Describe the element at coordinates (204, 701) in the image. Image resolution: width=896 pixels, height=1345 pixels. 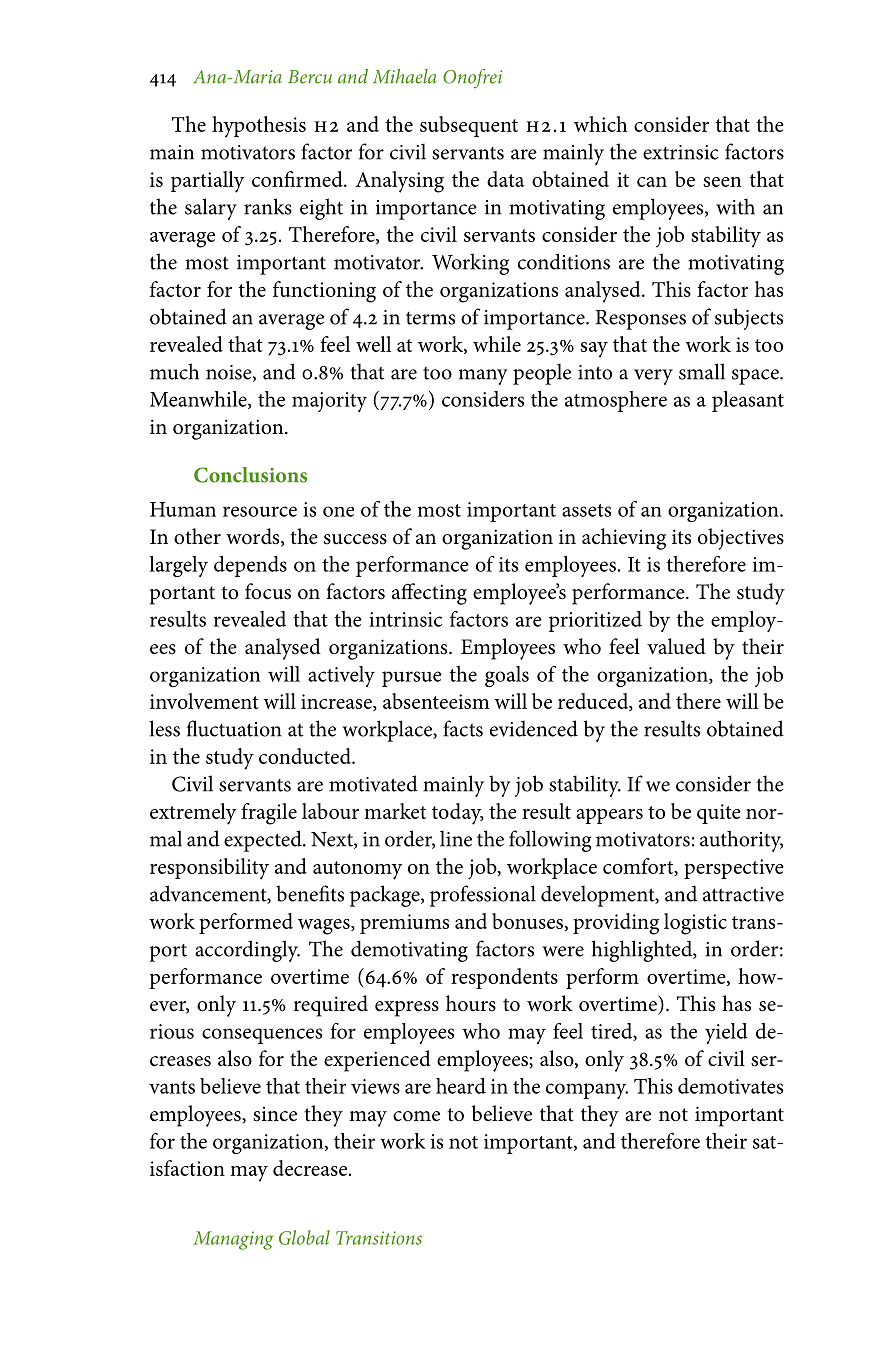
I see `involvement` at that location.
